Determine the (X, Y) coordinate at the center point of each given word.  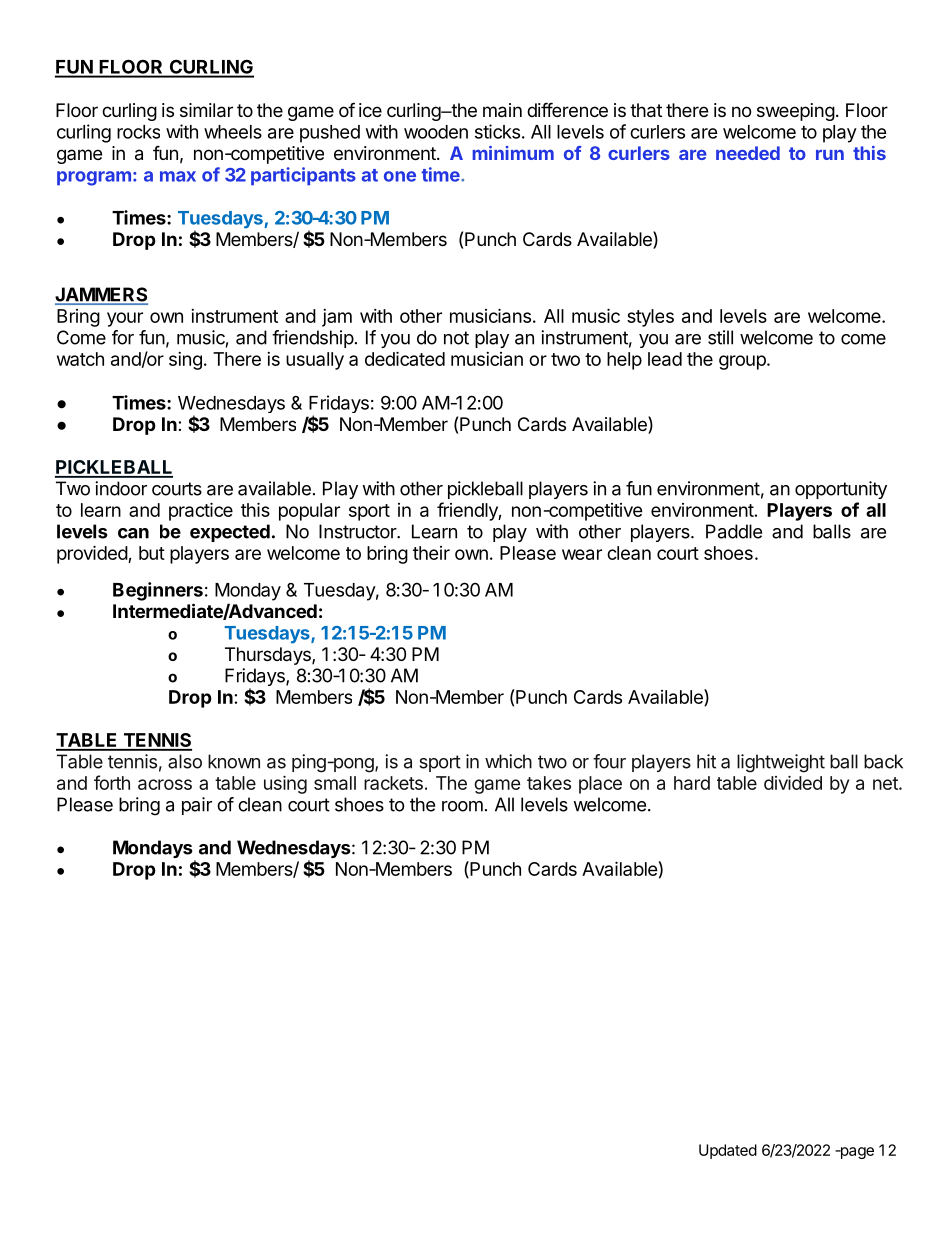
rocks (138, 132)
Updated (728, 1151)
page (856, 1153)
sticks (497, 131)
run (830, 155)
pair (197, 806)
